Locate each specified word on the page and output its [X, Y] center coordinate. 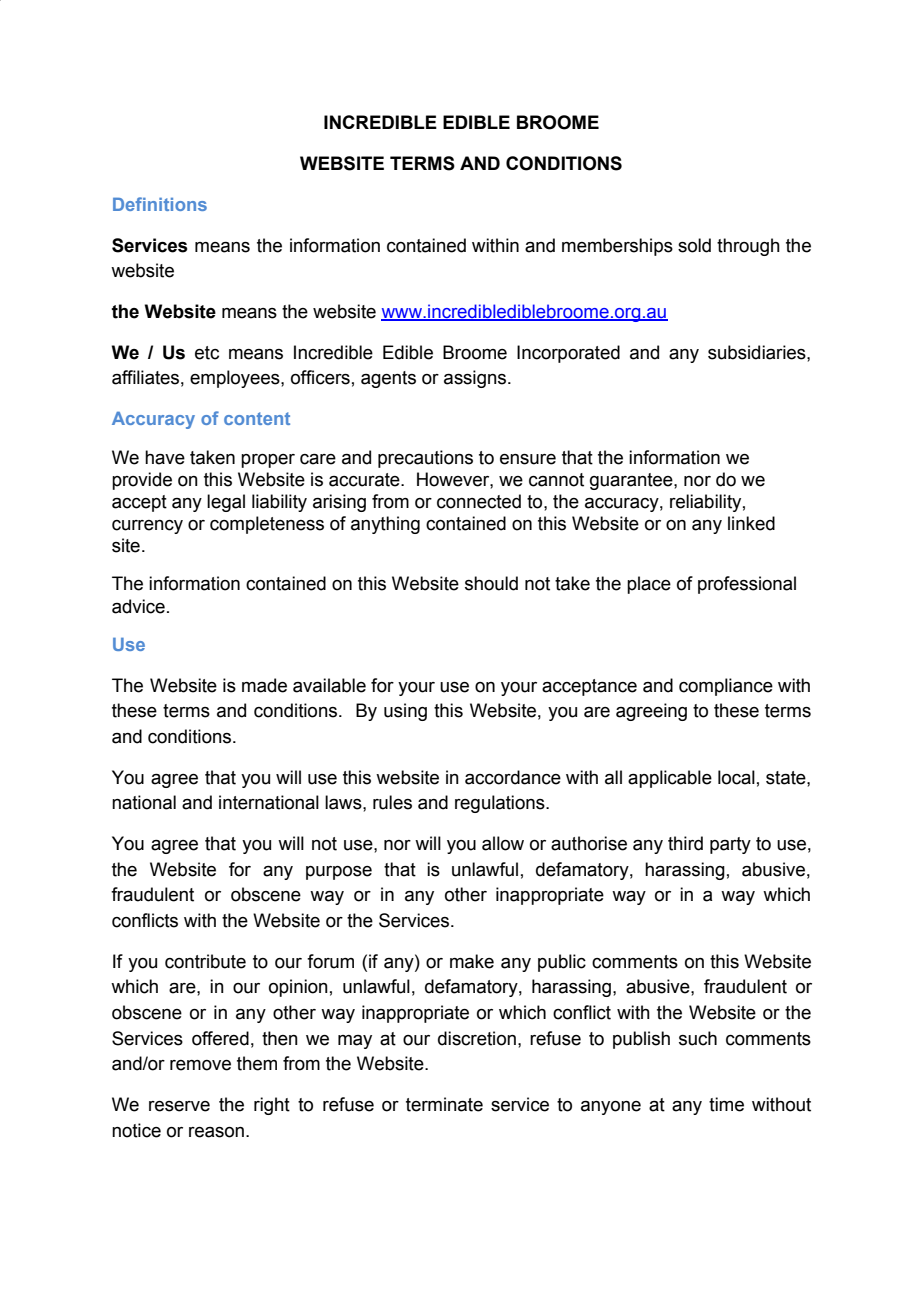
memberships [617, 247]
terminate [444, 1104]
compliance [726, 687]
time [726, 1104]
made [264, 685]
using [405, 712]
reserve [179, 1106]
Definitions [160, 204]
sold [694, 245]
